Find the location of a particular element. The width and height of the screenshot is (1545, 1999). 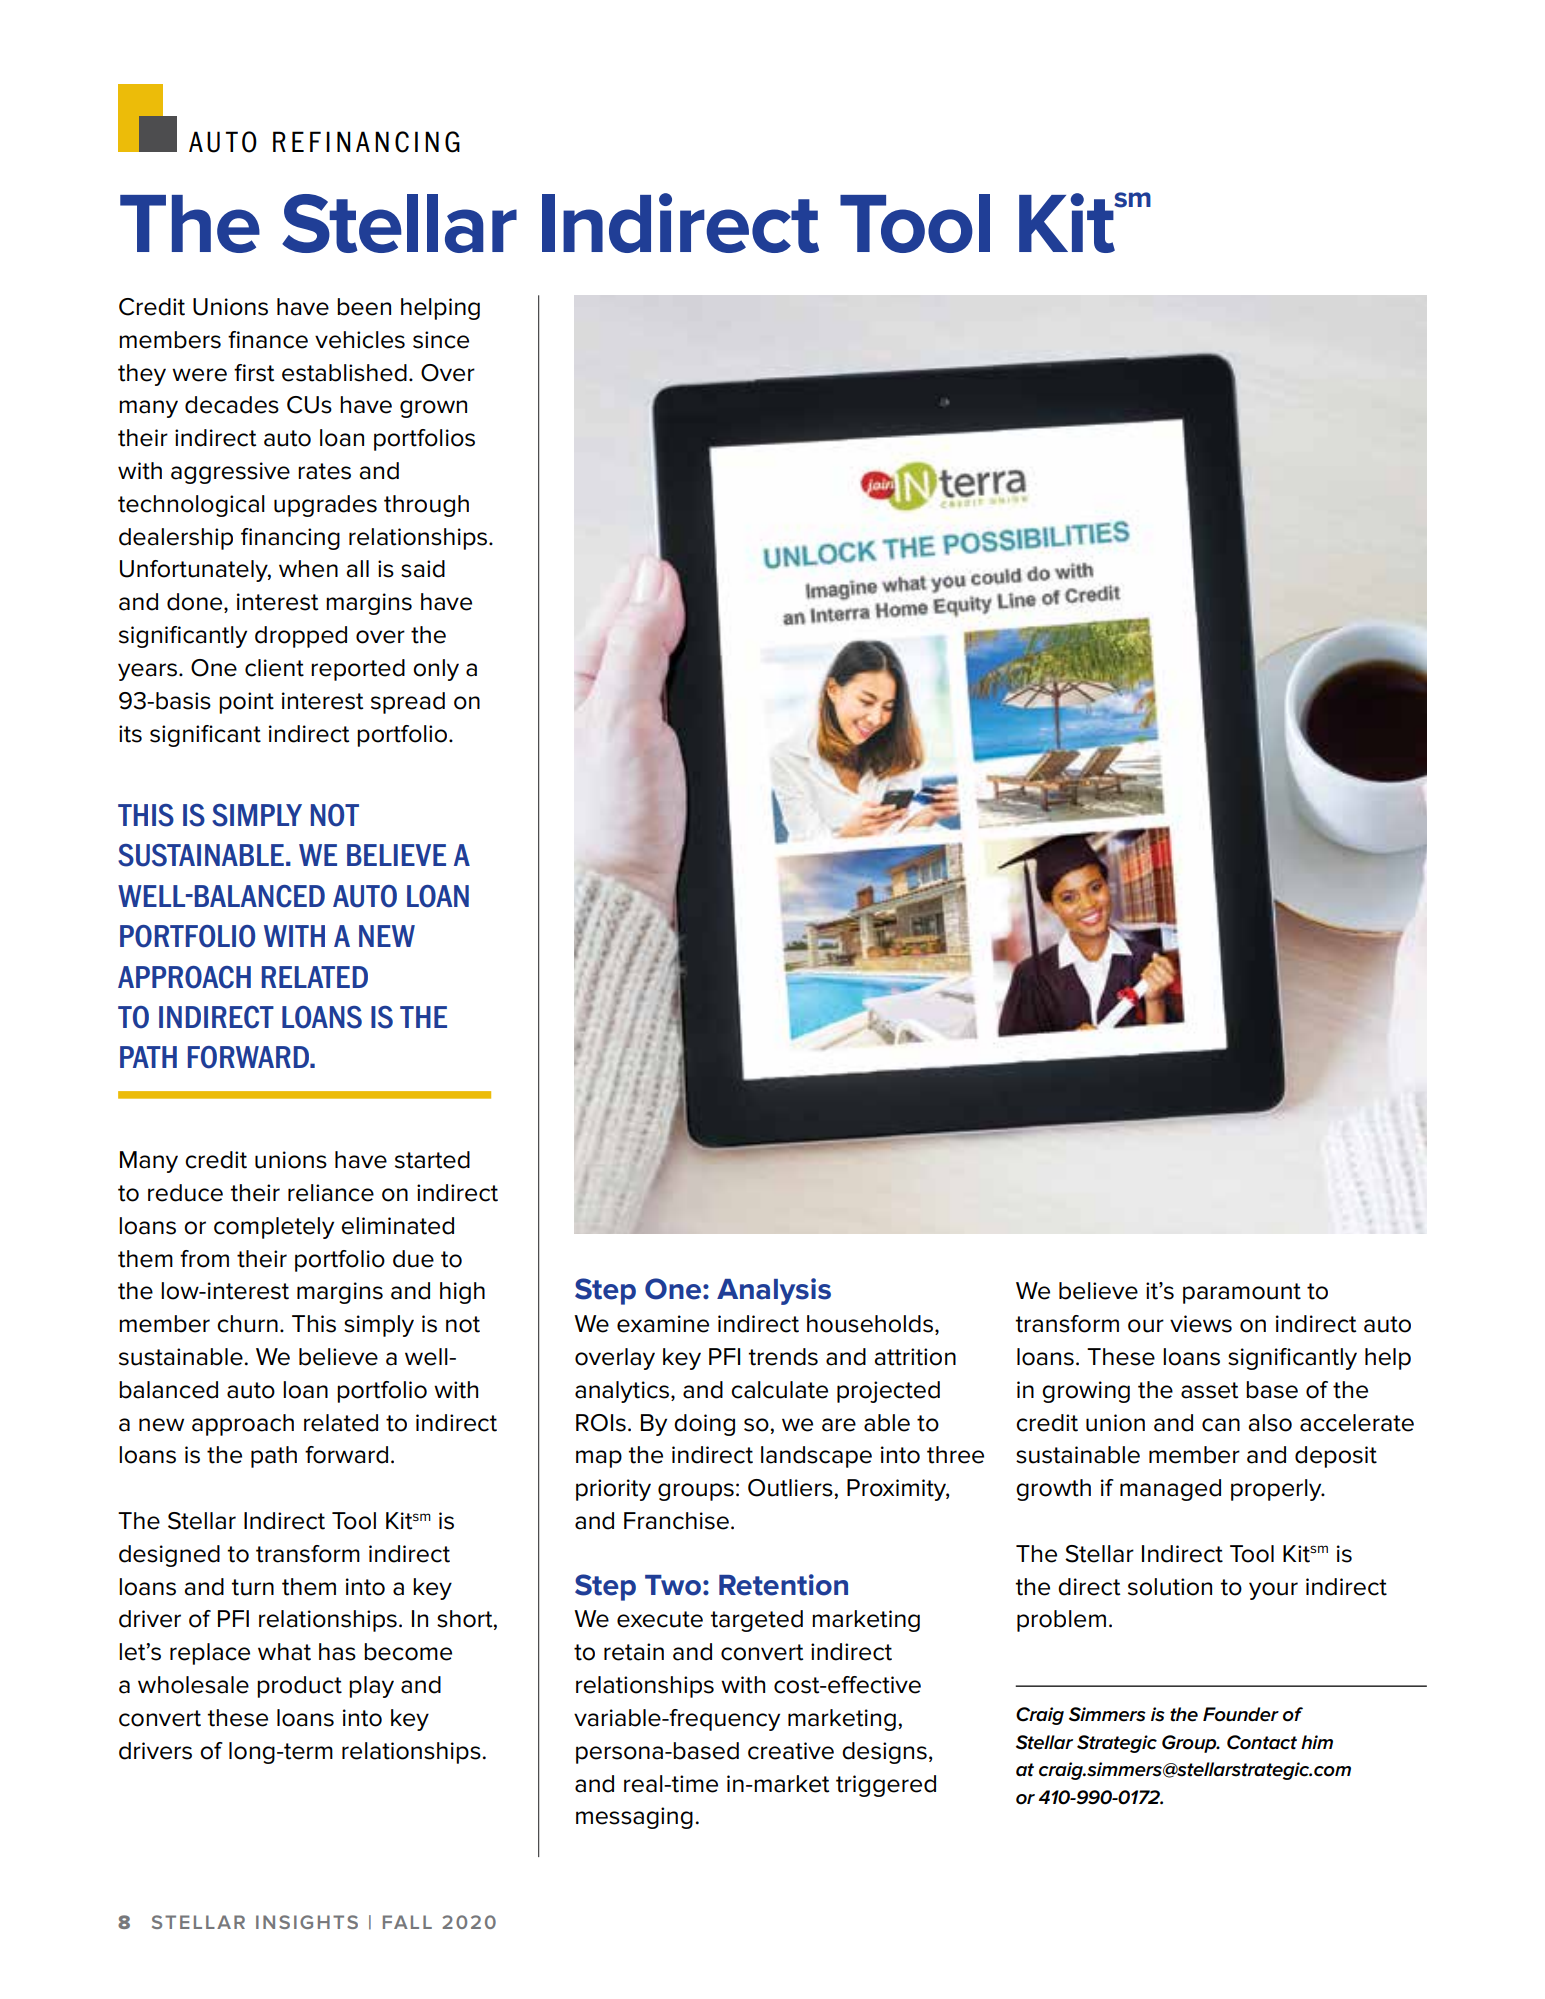

INSIGHTS is located at coordinates (307, 1922).
